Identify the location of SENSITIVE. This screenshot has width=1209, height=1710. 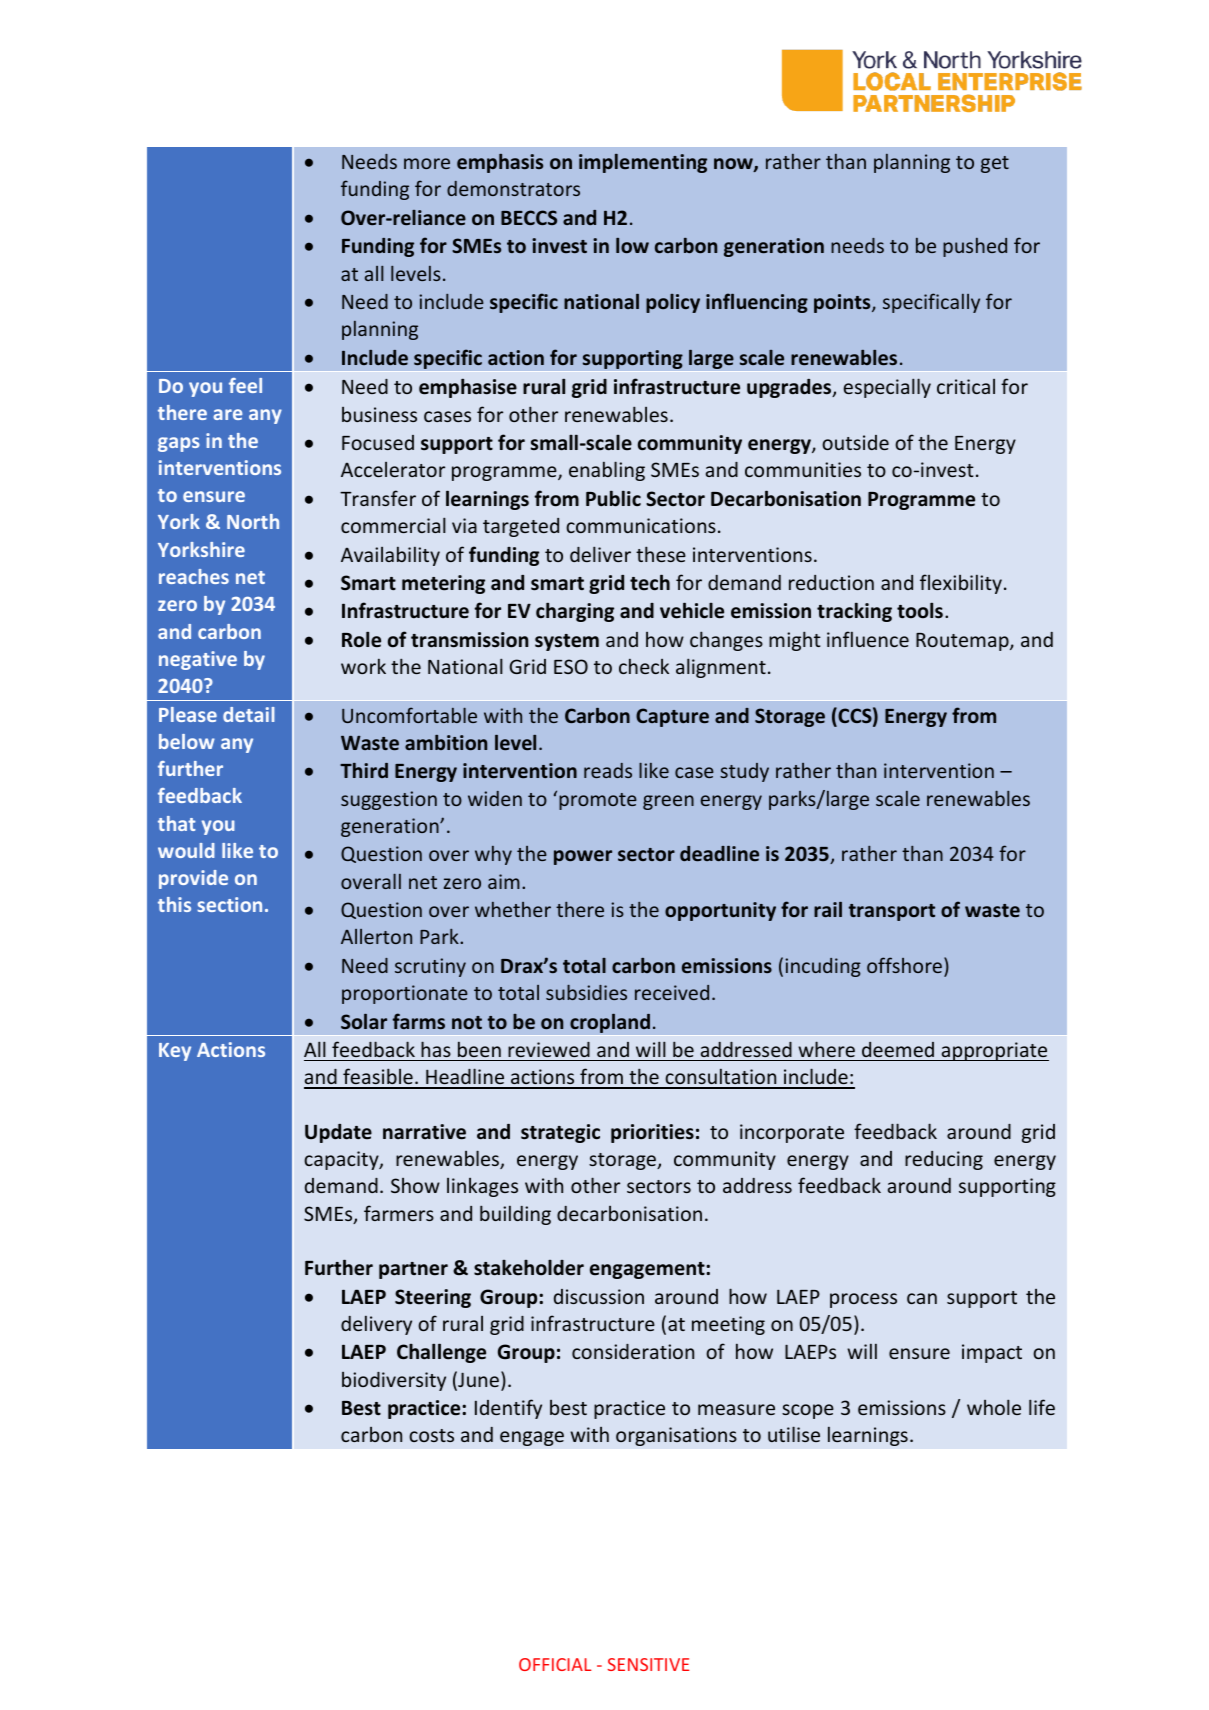
(648, 1664).
